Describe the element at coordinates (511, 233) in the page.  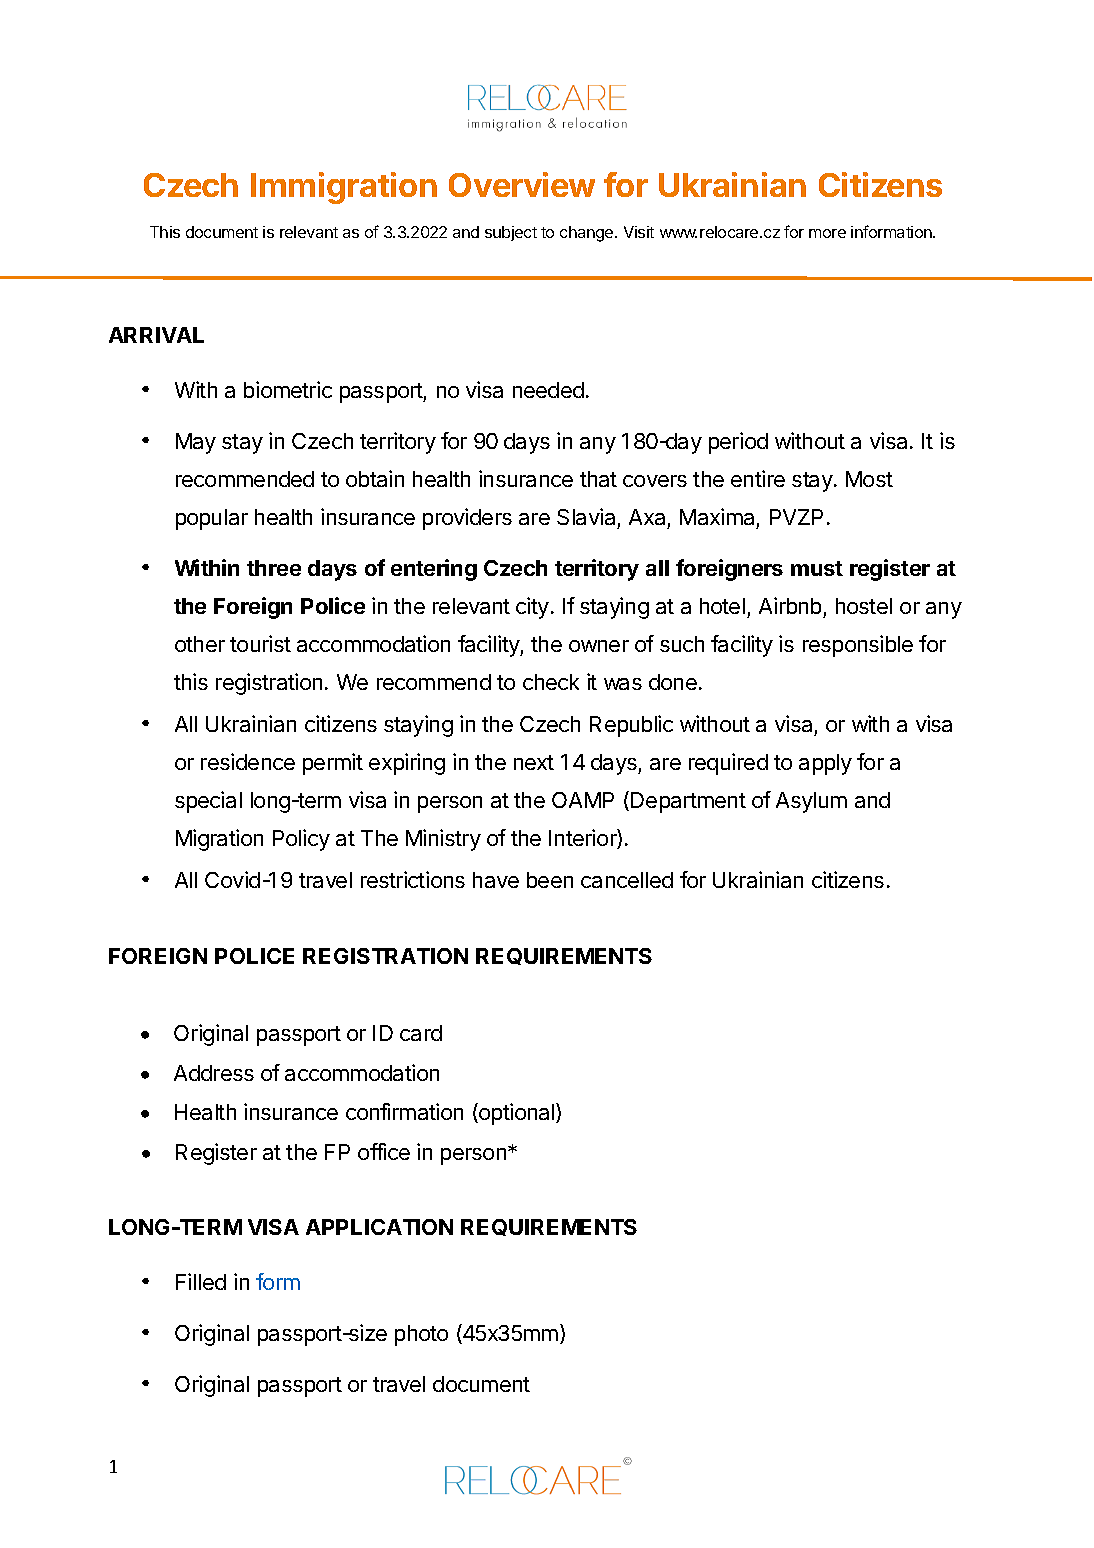
I see `subject` at that location.
